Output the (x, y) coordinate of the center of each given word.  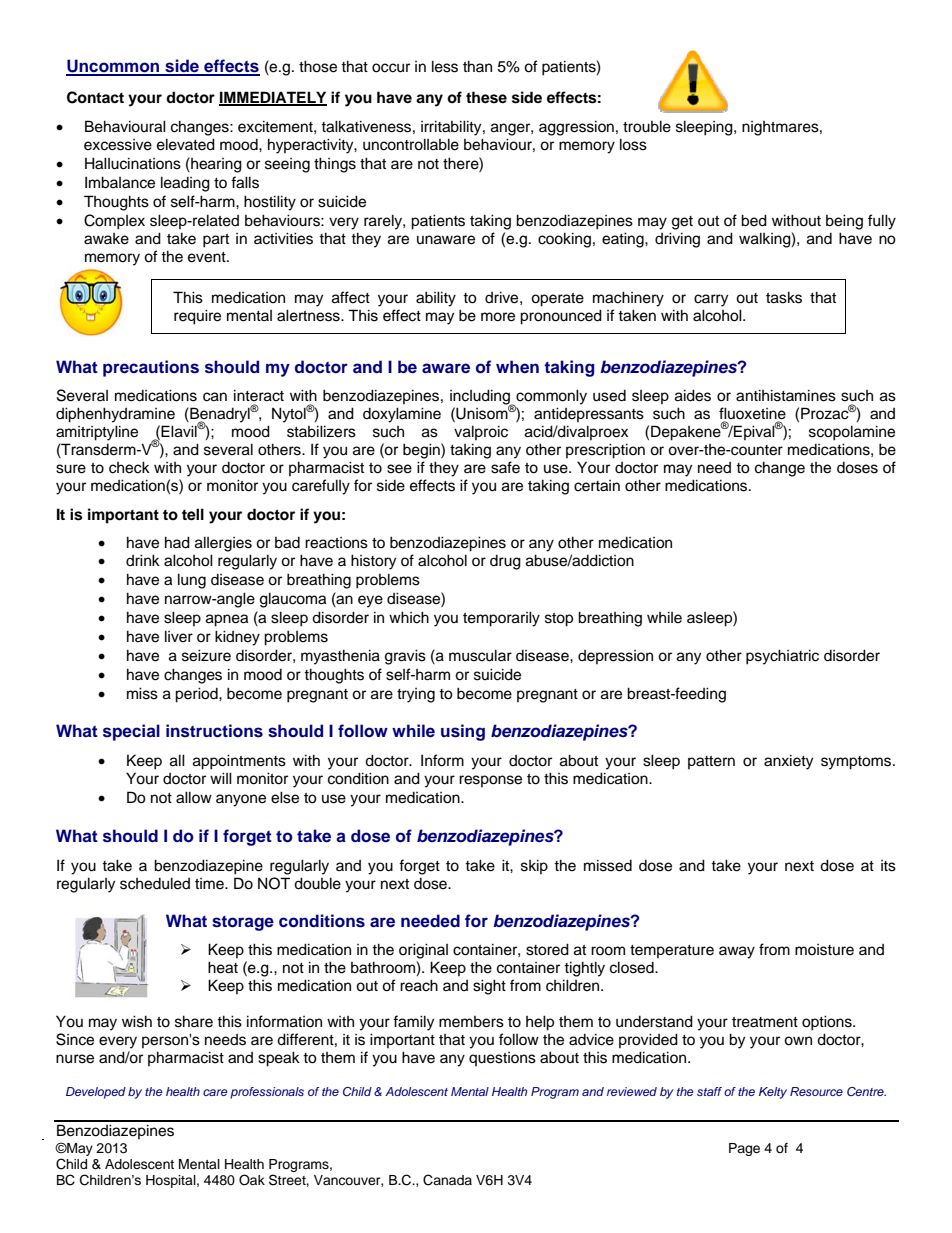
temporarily (501, 619)
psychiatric (782, 657)
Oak (252, 1180)
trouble (647, 126)
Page (744, 1149)
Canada (447, 1180)
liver (179, 636)
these (486, 97)
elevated (186, 144)
